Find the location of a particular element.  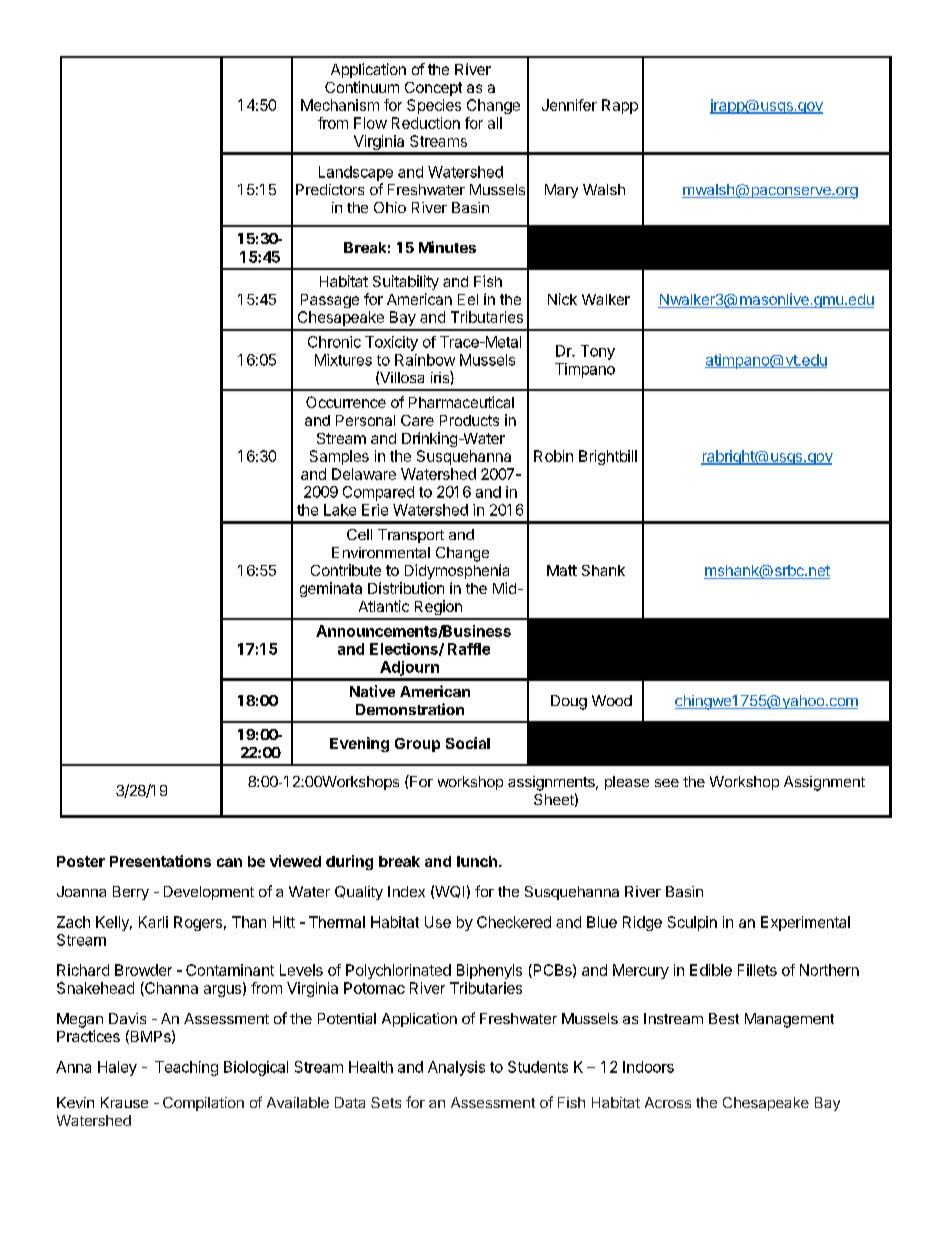

Lake is located at coordinates (340, 510).
